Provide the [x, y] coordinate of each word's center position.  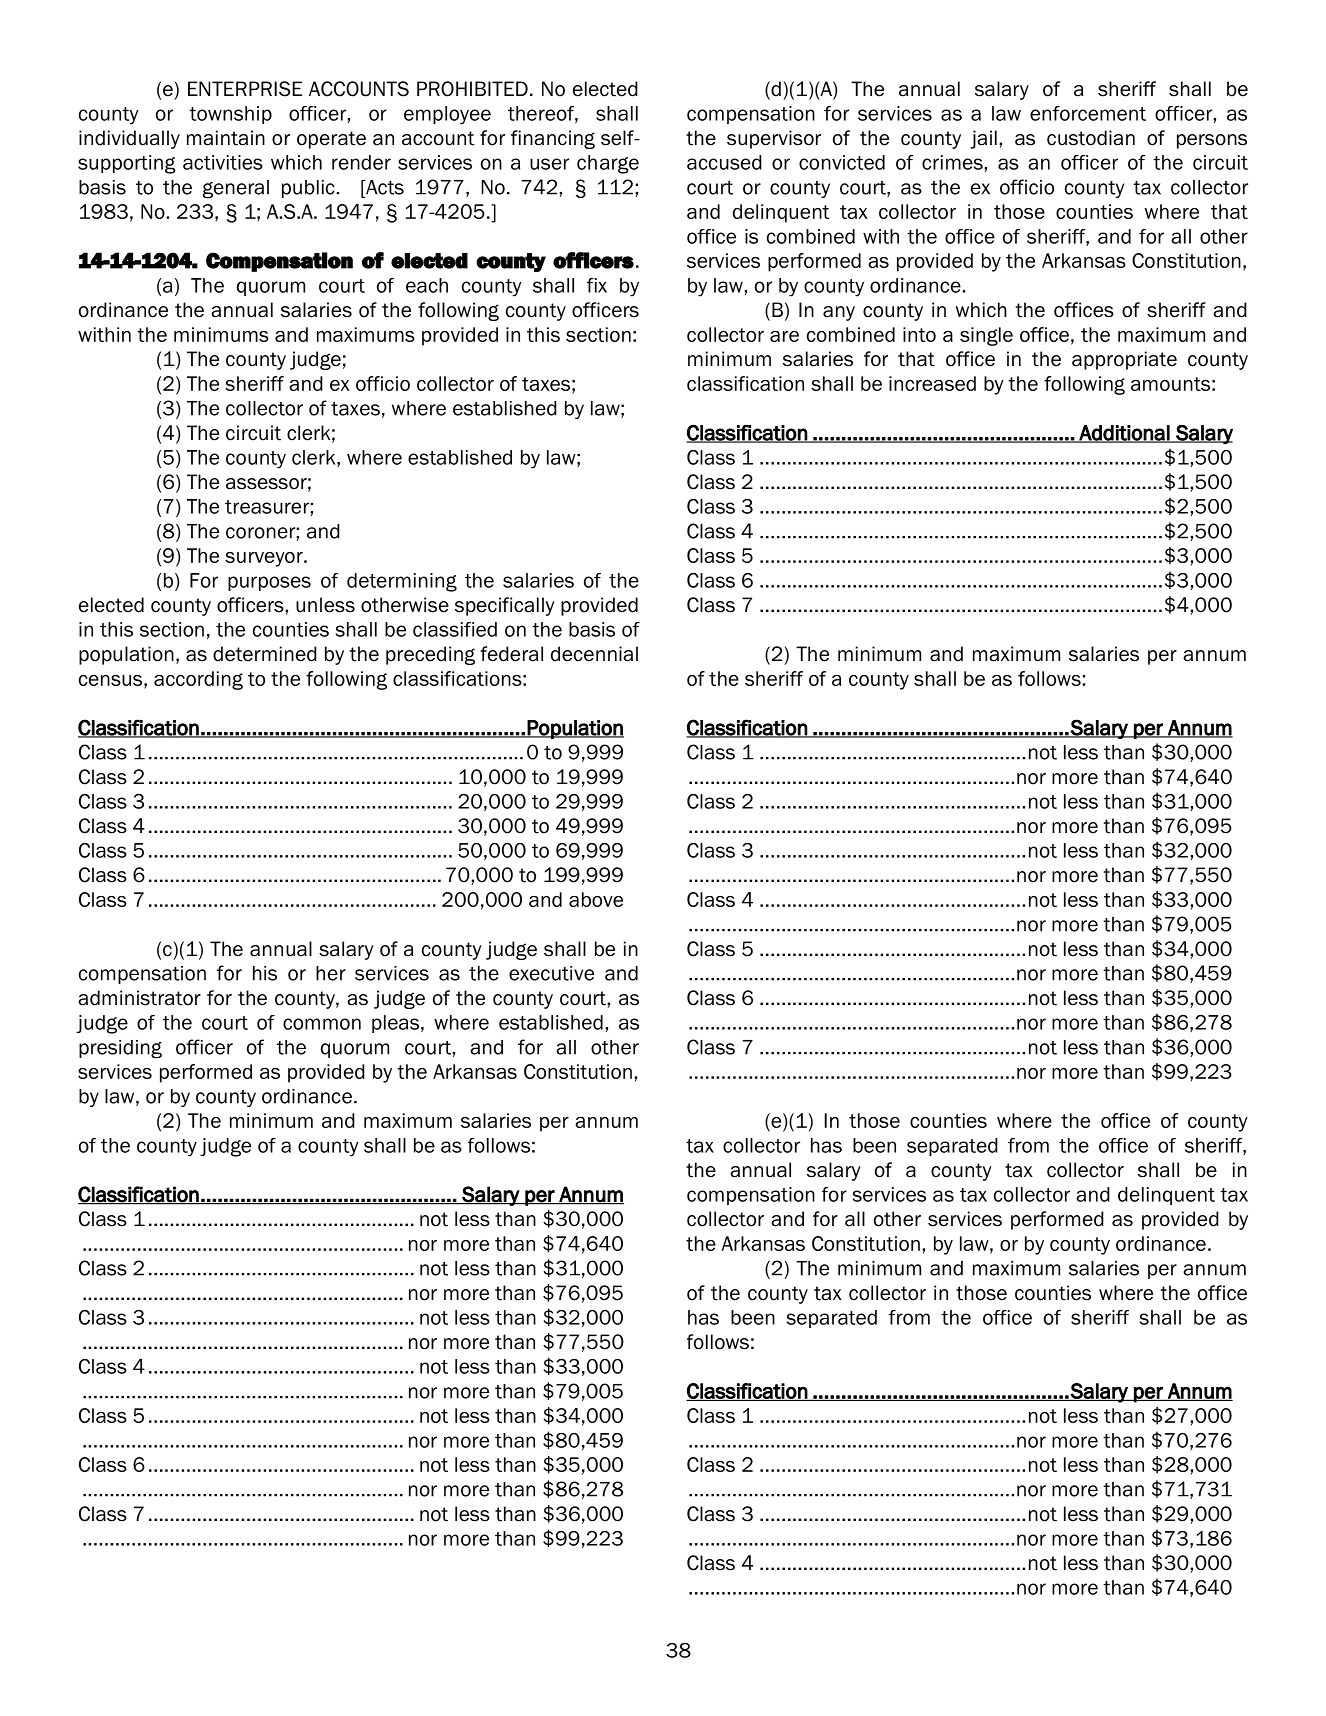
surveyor [265, 559]
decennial [594, 654]
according [198, 680]
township [230, 115]
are [784, 336]
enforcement [1088, 113]
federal [511, 654]
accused [724, 162]
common [322, 1024]
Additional [1124, 434]
